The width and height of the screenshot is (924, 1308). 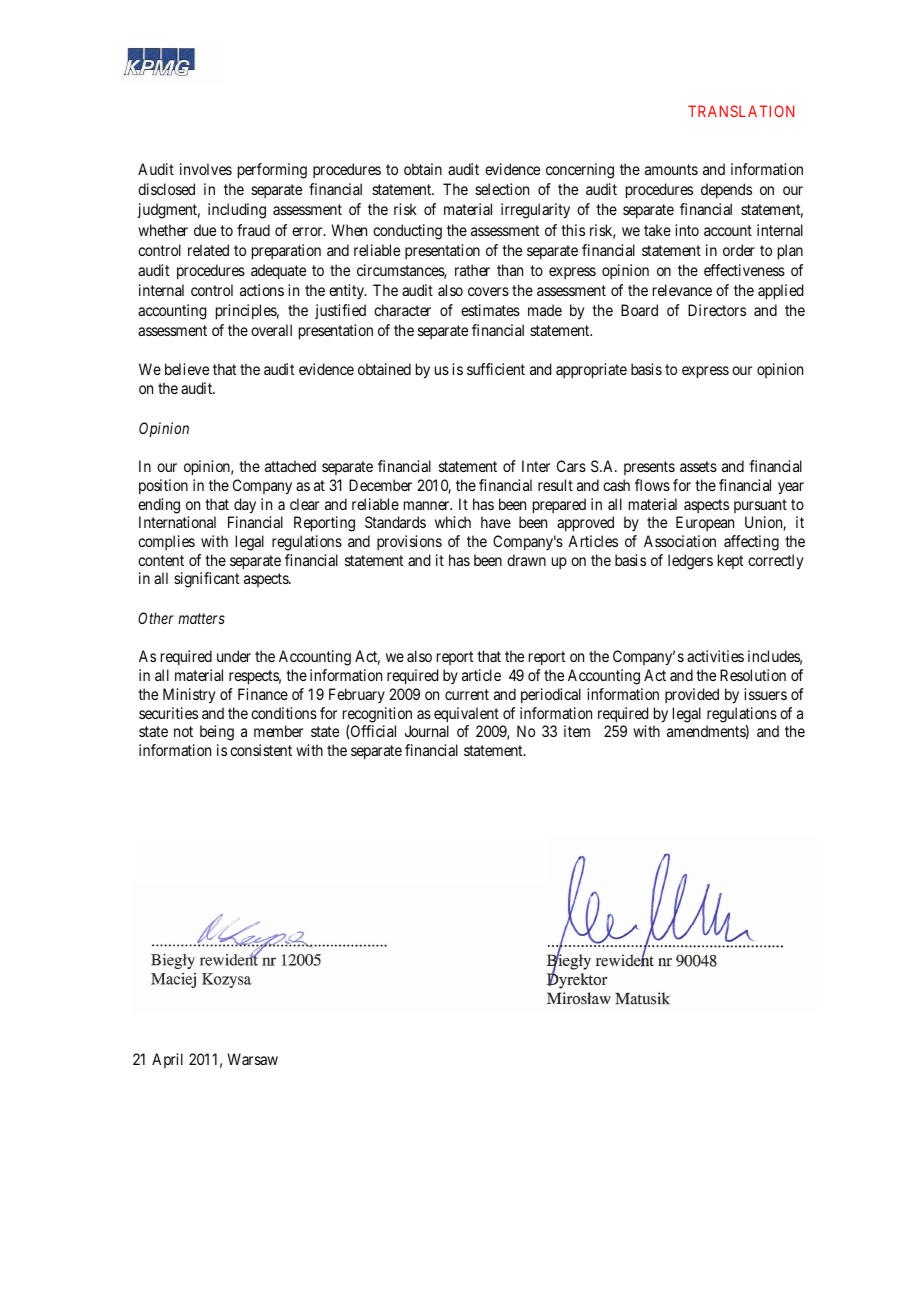 I want to click on Warsaw, so click(x=253, y=1059).
